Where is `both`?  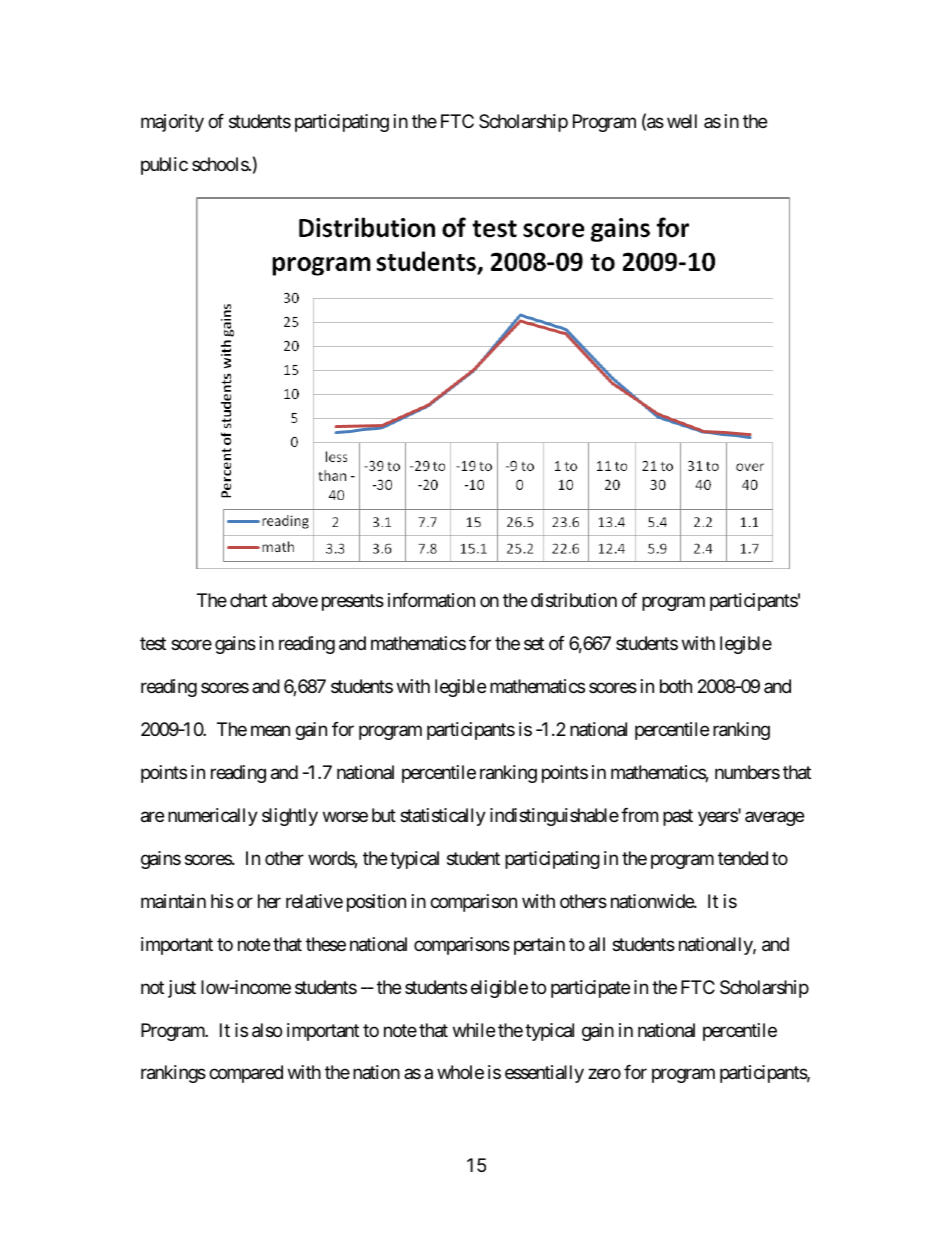
both is located at coordinates (676, 686).
